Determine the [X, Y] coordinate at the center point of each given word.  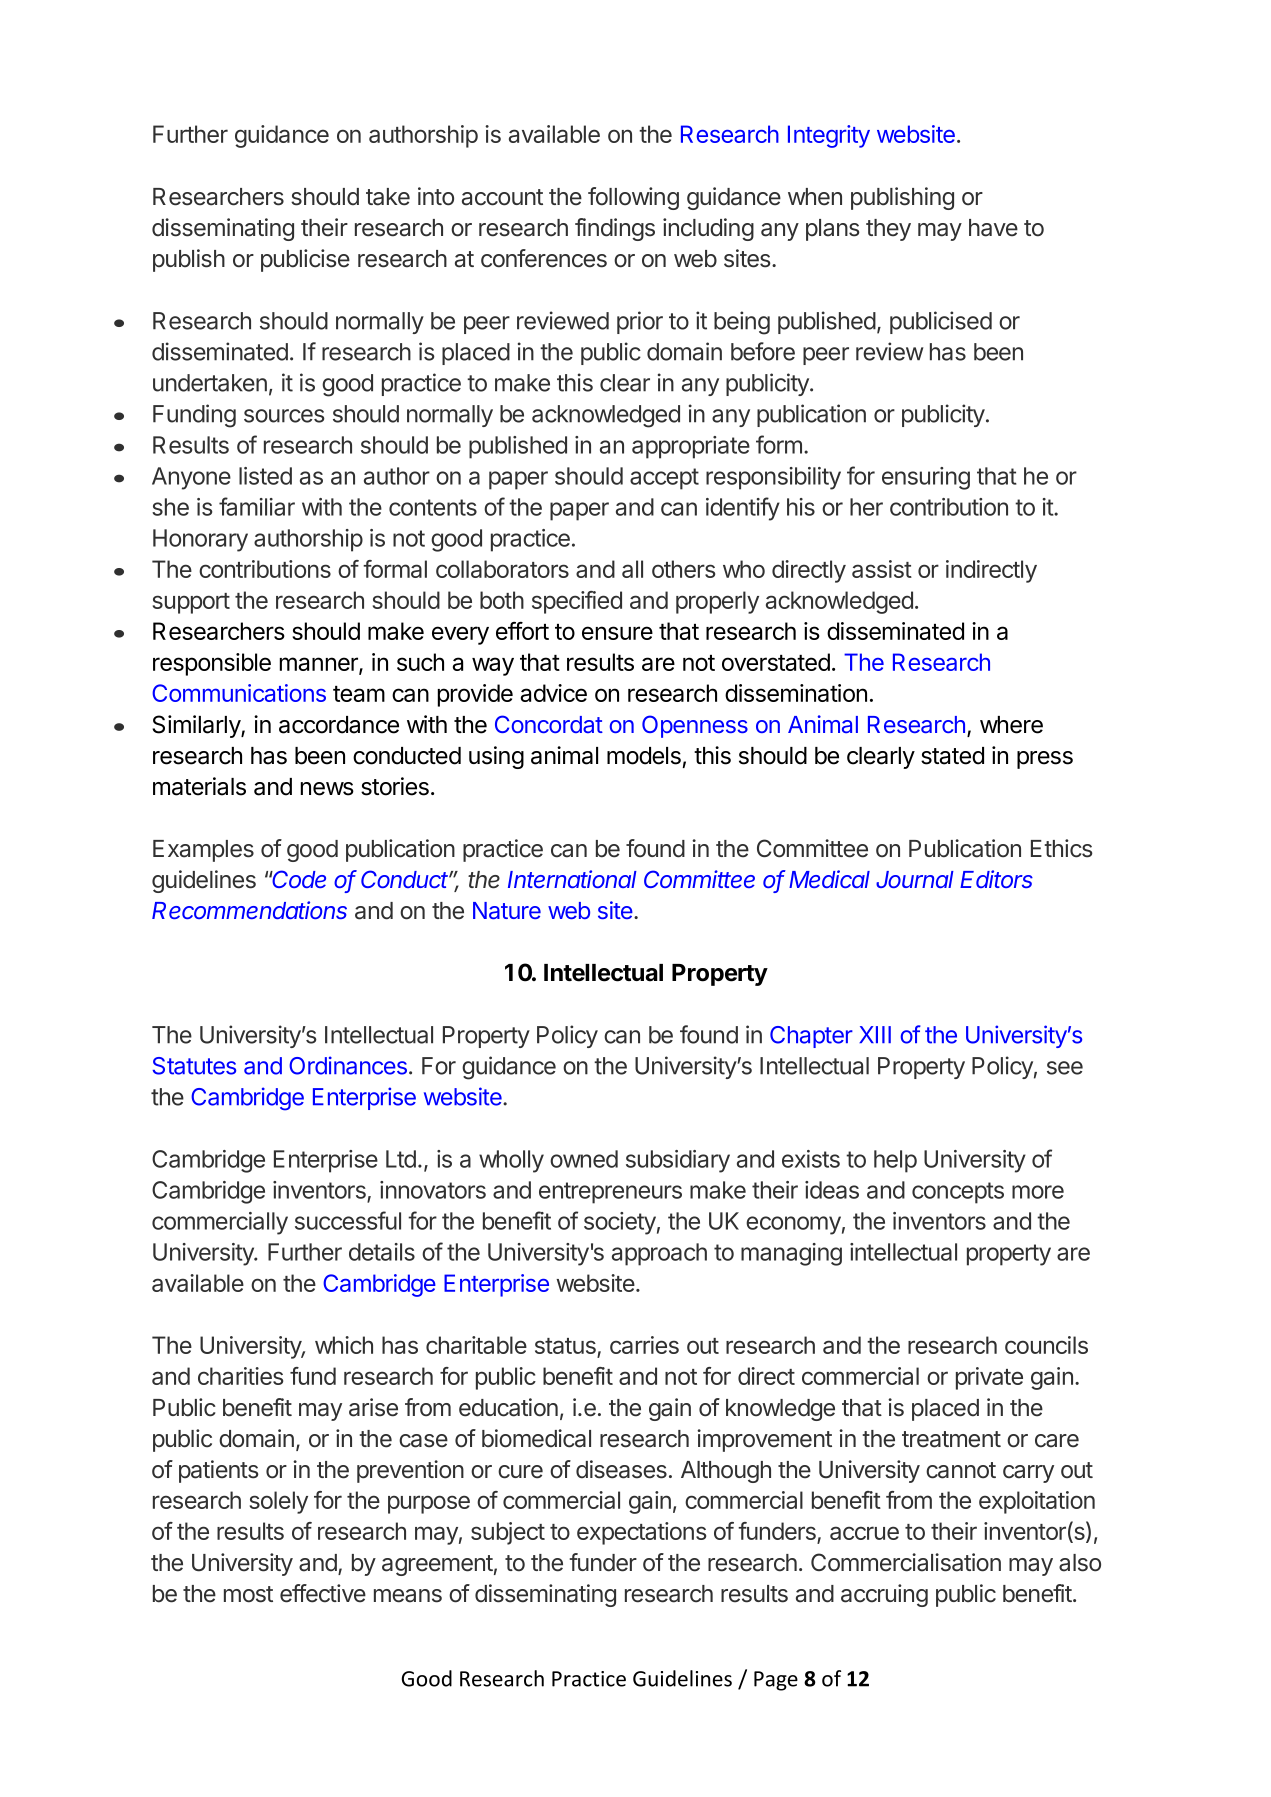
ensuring [926, 478]
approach [659, 1254]
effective [323, 1593]
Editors [996, 879]
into [436, 196]
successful [348, 1220]
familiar [257, 506]
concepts [958, 1193]
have [993, 228]
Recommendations [249, 910]
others [683, 569]
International [572, 879]
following [633, 198]
